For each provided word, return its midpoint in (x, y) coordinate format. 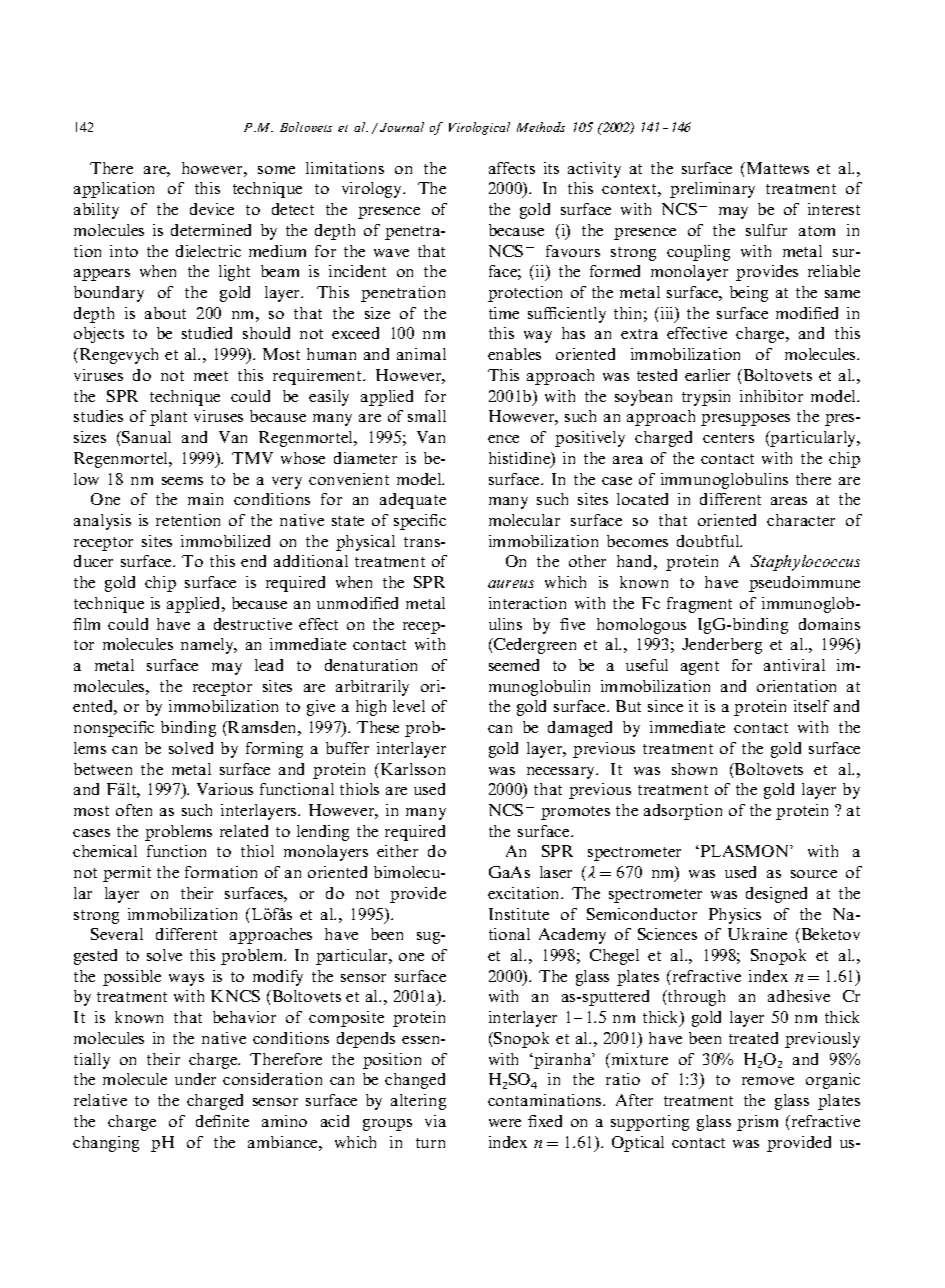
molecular (524, 520)
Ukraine (757, 934)
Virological (479, 128)
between (103, 769)
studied (207, 333)
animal (421, 354)
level (409, 706)
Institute (519, 914)
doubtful (709, 541)
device (212, 209)
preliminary (712, 190)
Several (117, 934)
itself (811, 706)
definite (222, 1121)
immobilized (225, 541)
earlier (707, 375)
